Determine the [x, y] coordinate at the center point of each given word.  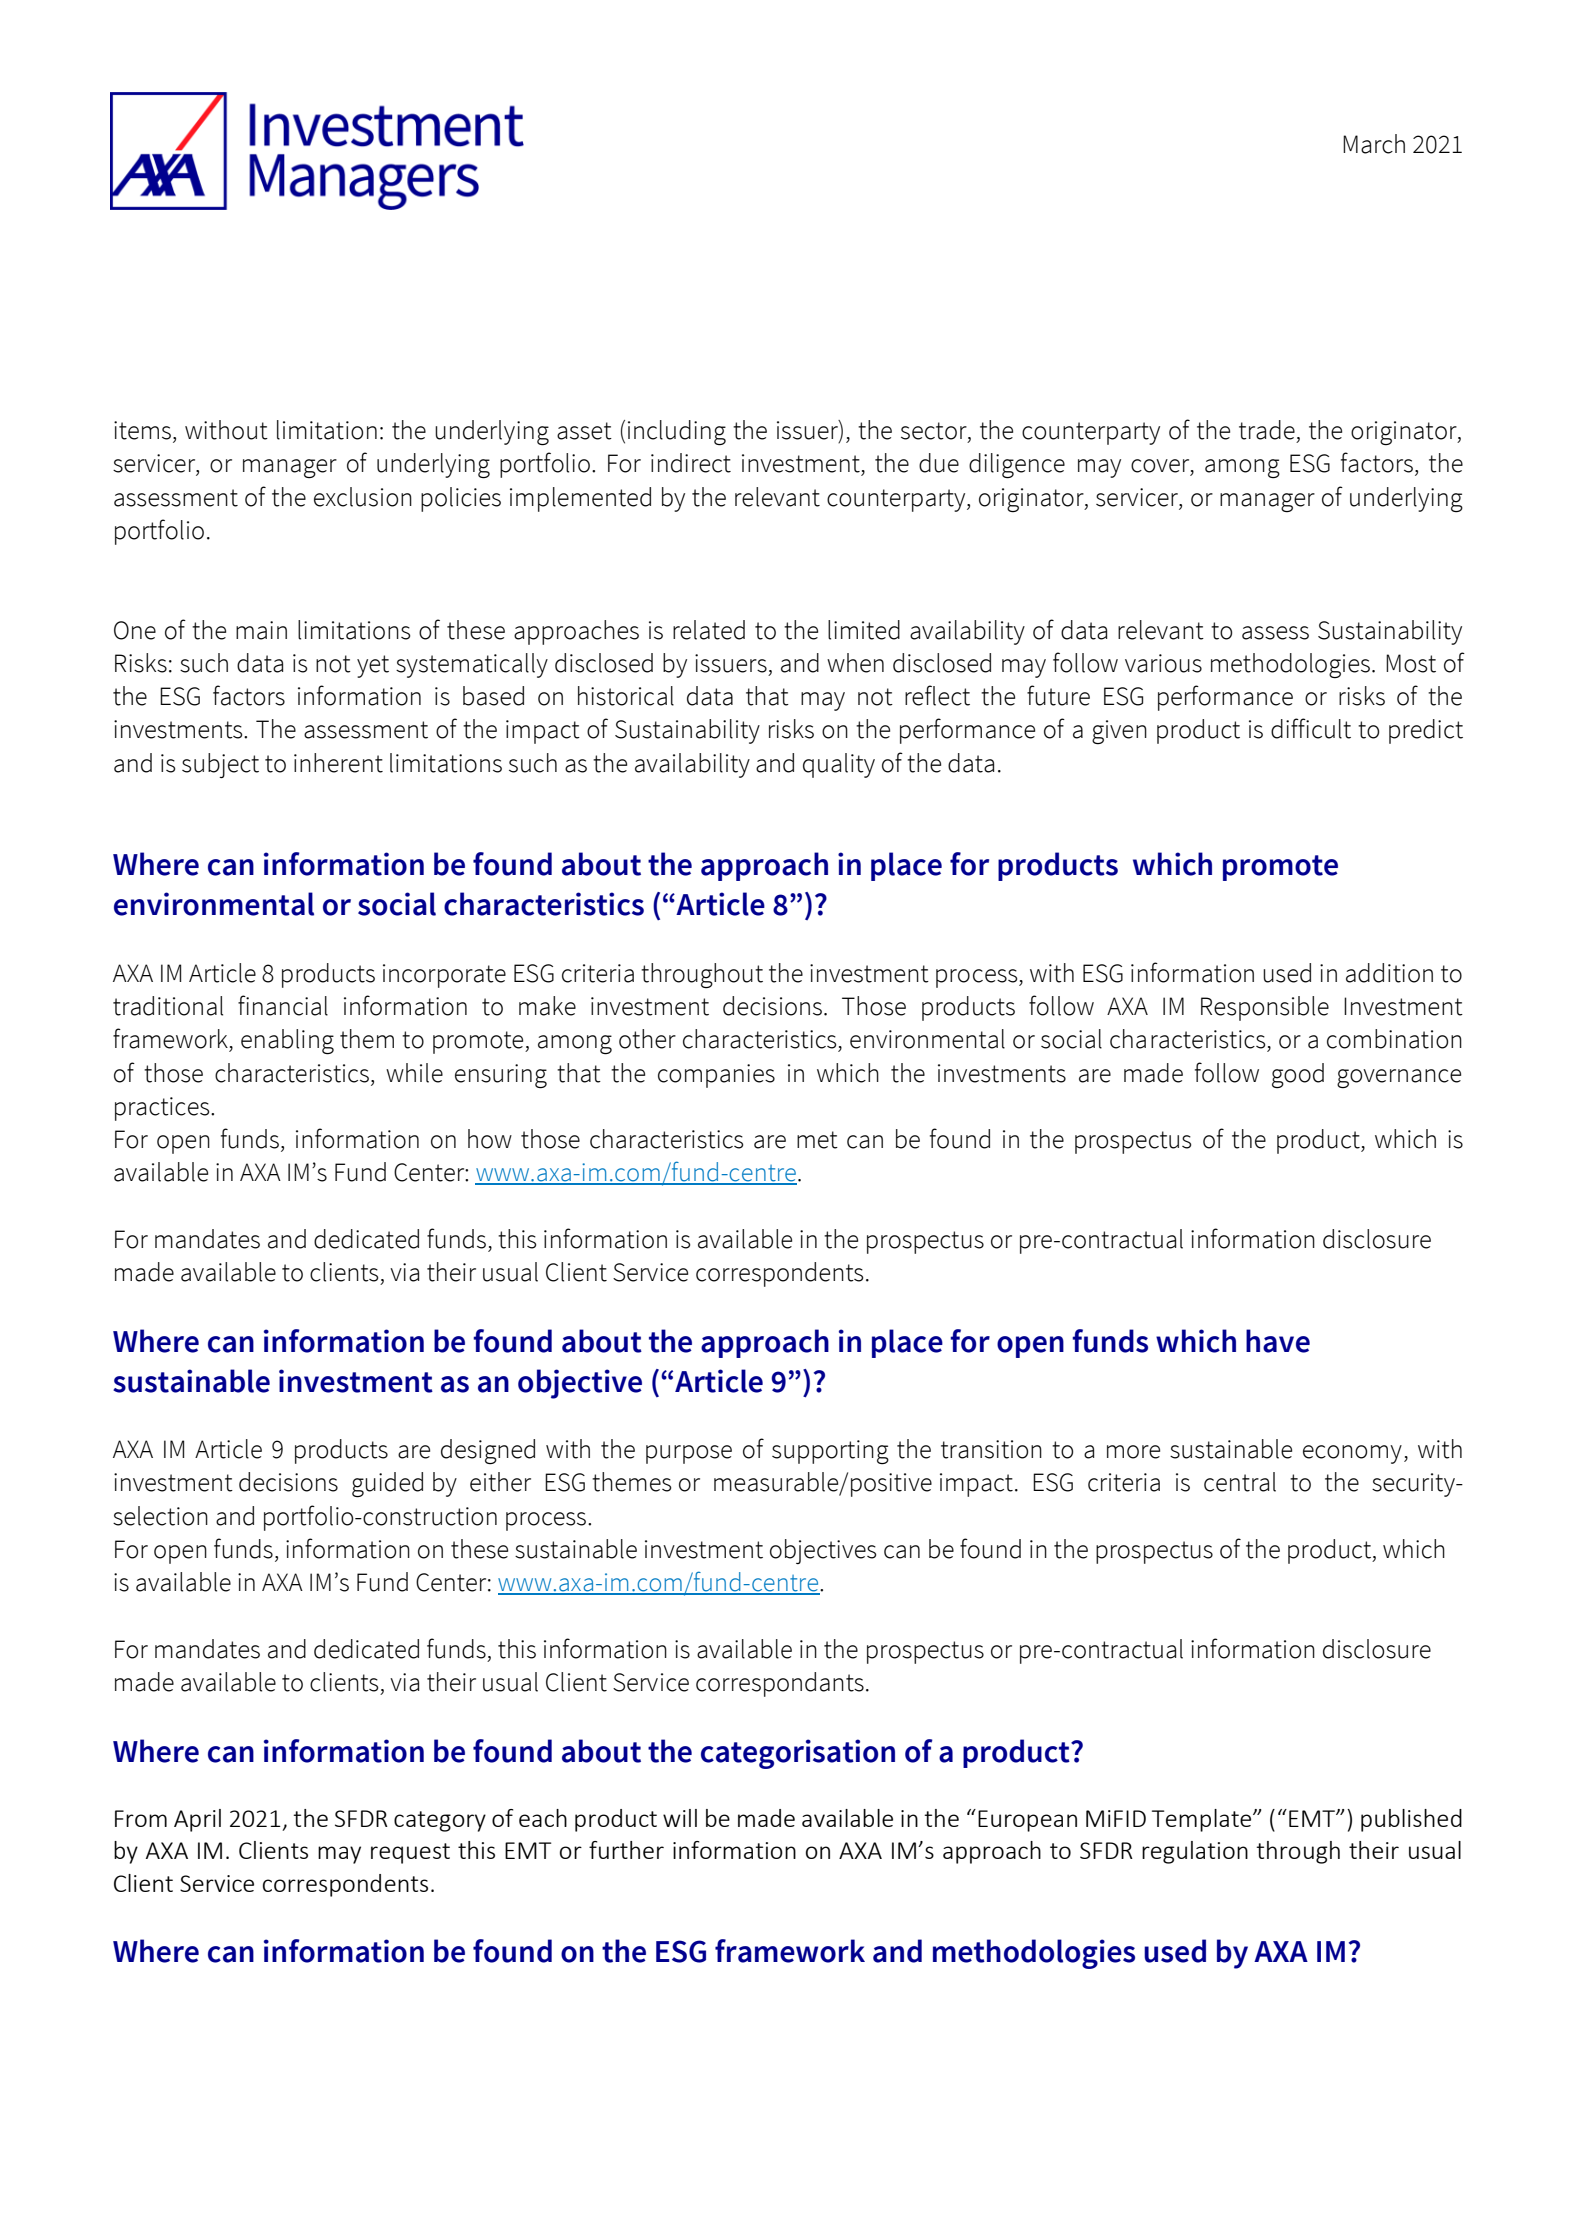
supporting [830, 1452]
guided [387, 1485]
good [1298, 1075]
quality [839, 765]
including [677, 433]
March [1374, 144]
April [197, 1820]
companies [716, 1076]
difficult [1311, 728]
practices [163, 1109]
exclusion [363, 497]
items [142, 430]
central [1240, 1482]
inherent [338, 763]
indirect [691, 463]
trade [1267, 430]
